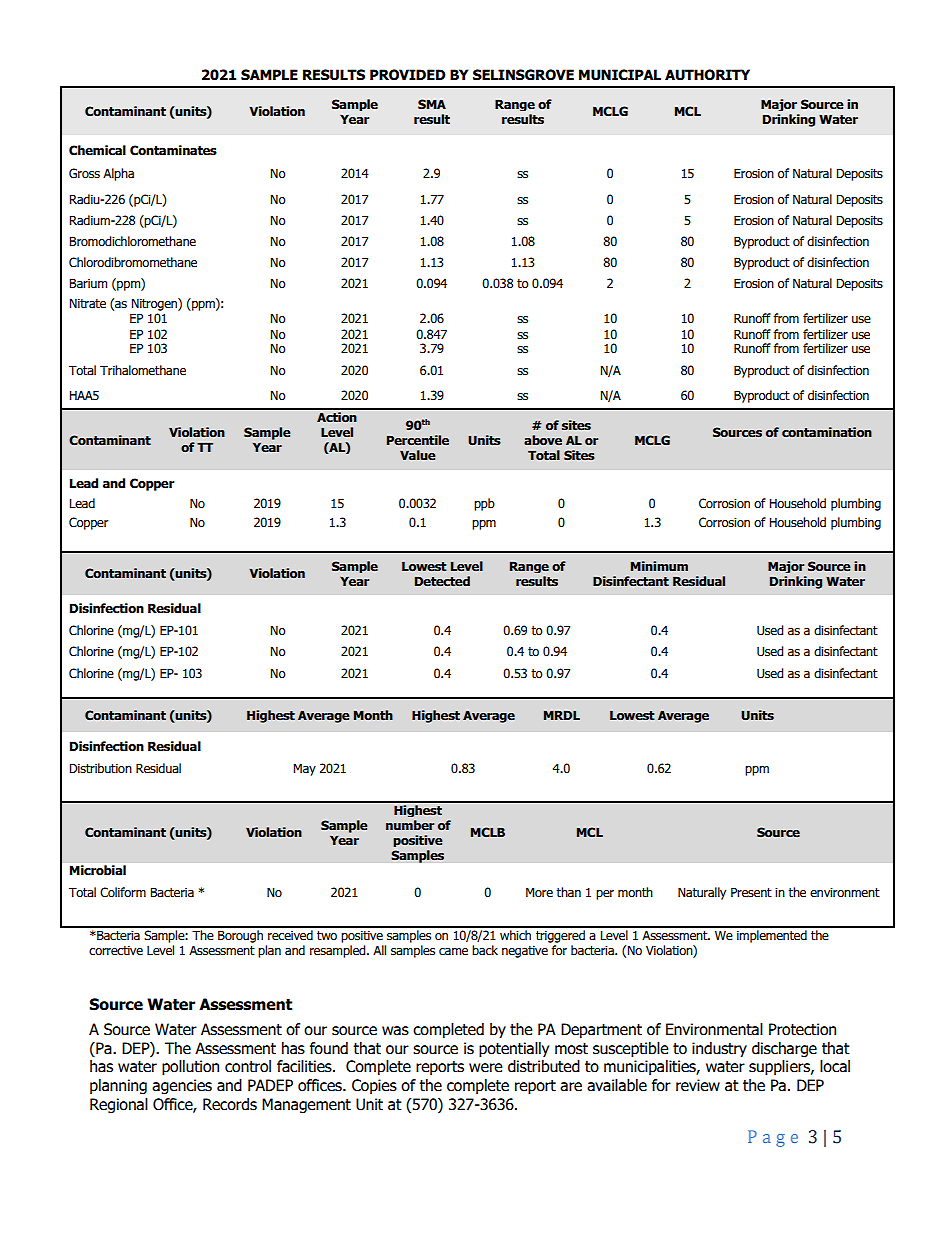 This page has width=952, height=1233. I want to click on were, so click(485, 1068).
